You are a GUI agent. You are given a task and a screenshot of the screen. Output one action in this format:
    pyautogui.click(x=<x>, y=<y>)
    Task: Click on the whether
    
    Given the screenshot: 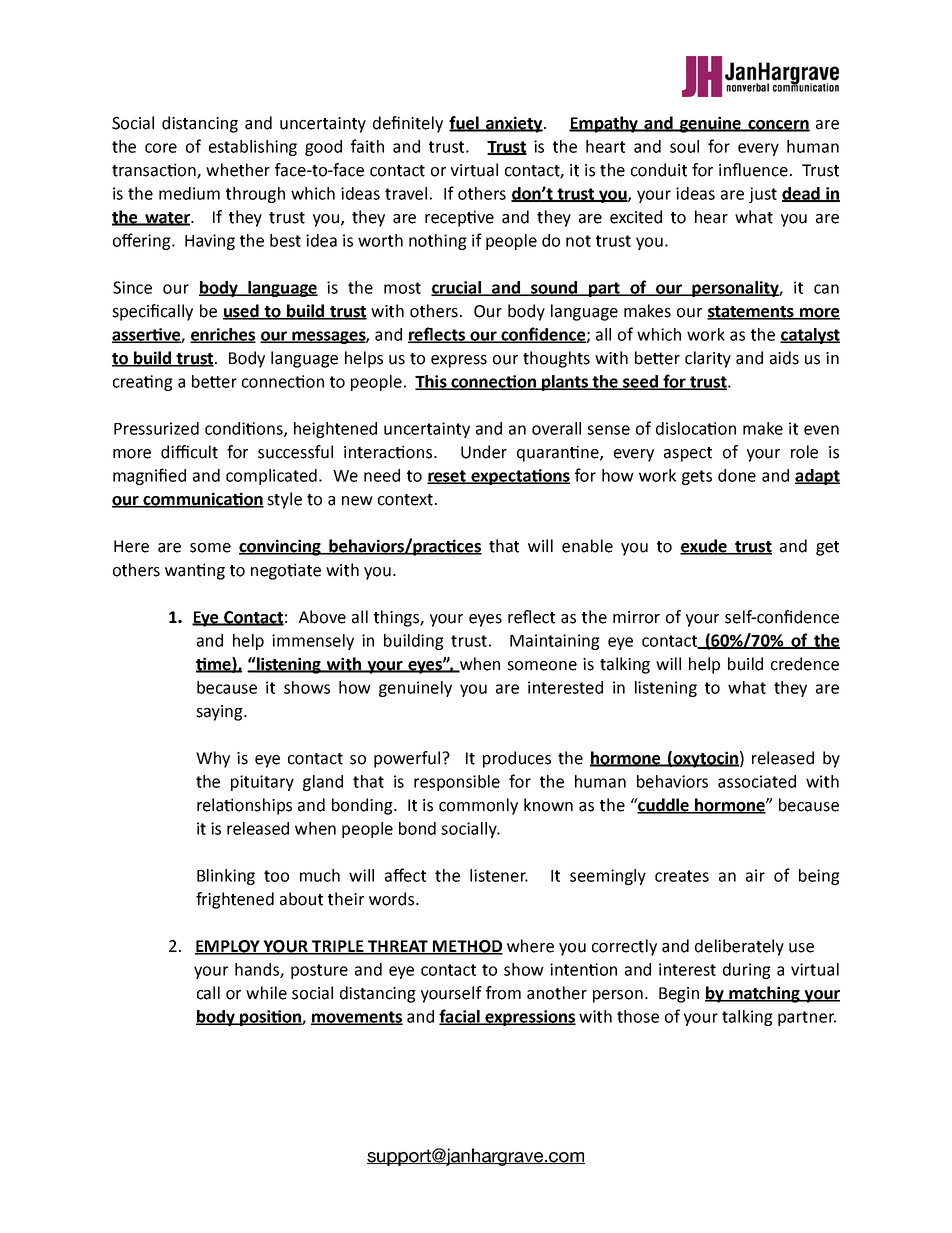 What is the action you would take?
    pyautogui.click(x=238, y=170)
